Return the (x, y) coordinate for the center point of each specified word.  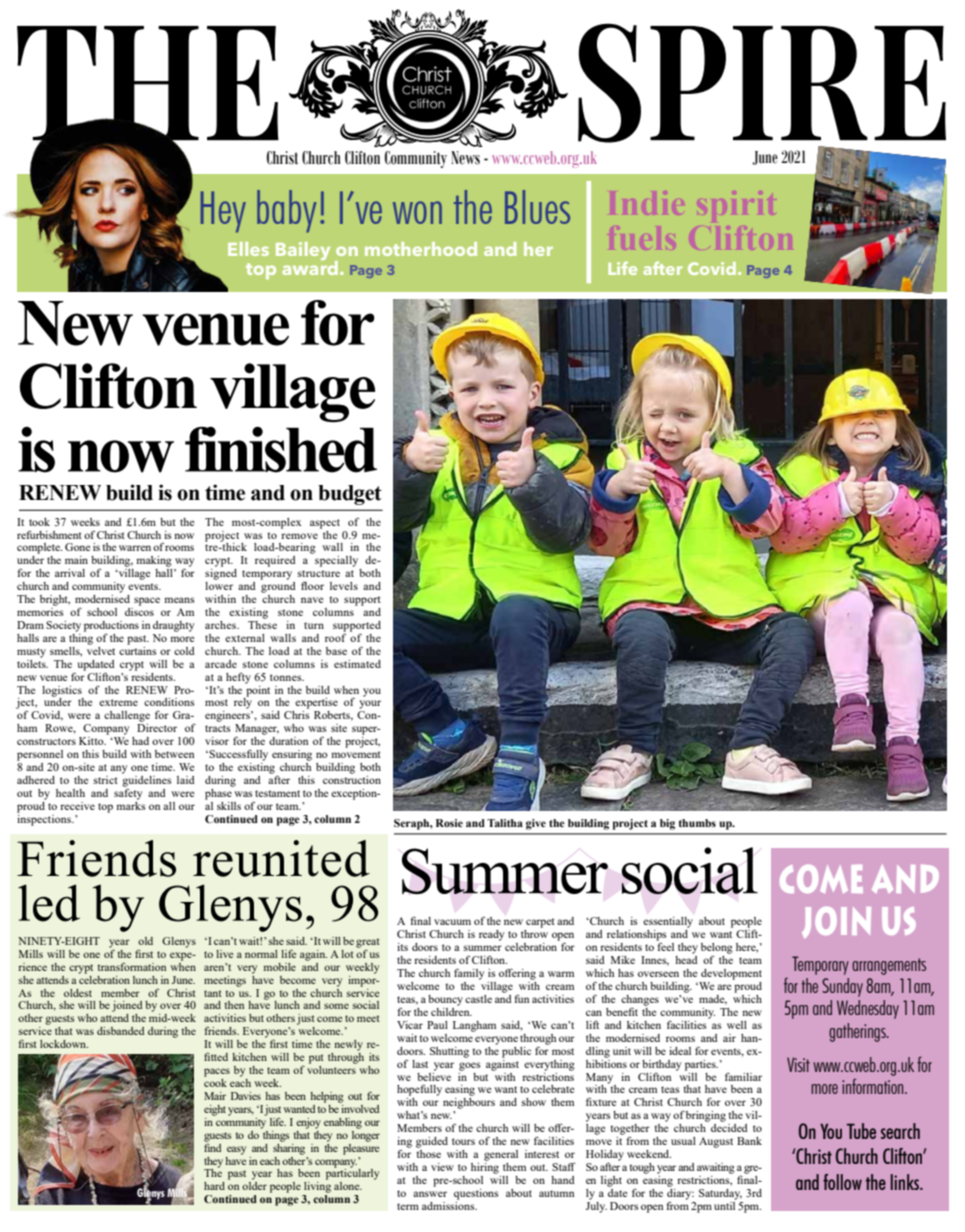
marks (131, 804)
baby (287, 211)
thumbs (697, 823)
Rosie (449, 823)
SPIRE (762, 83)
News (465, 158)
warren (135, 548)
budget (350, 495)
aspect (325, 524)
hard (214, 1186)
